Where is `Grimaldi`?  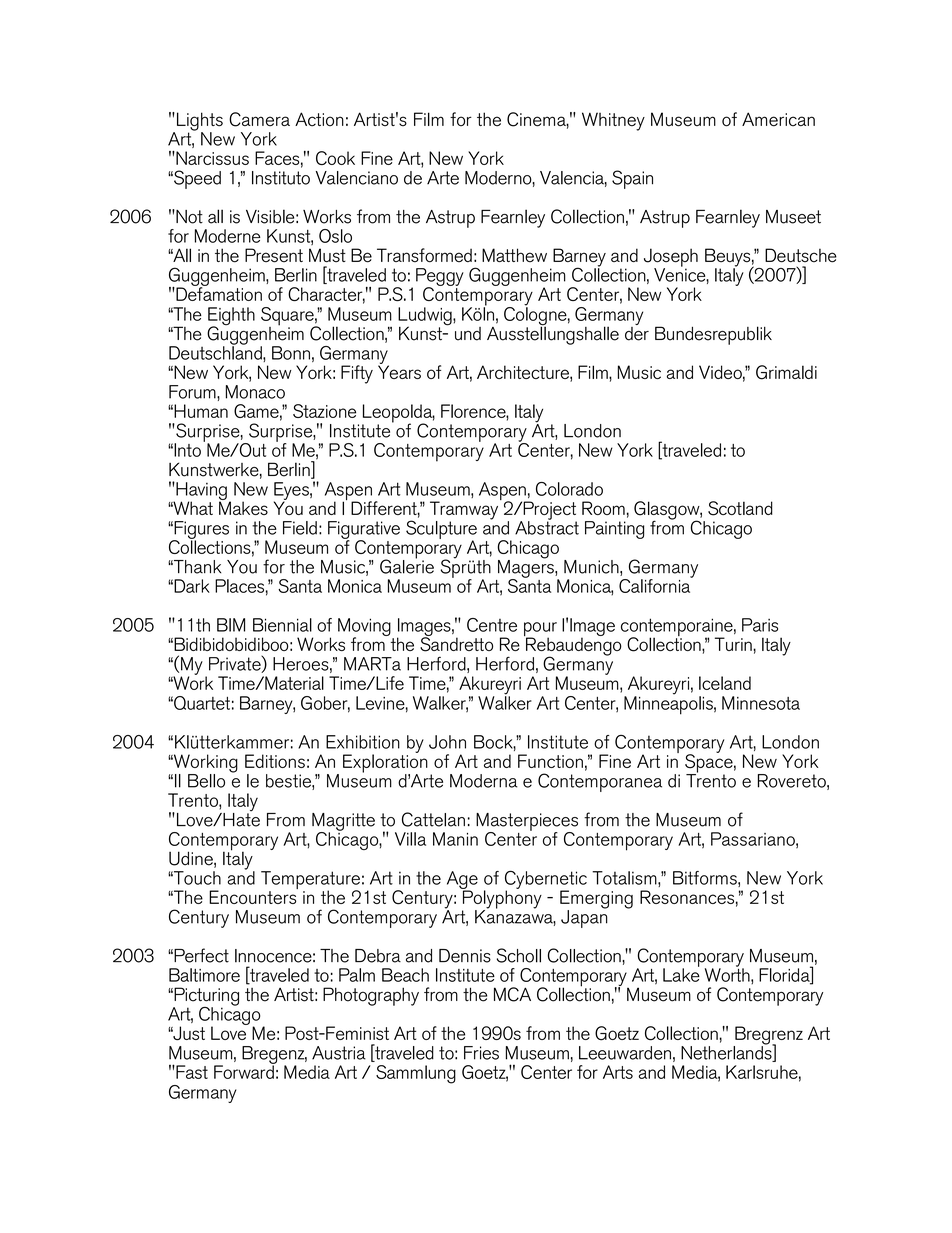
Grimaldi is located at coordinates (786, 372).
